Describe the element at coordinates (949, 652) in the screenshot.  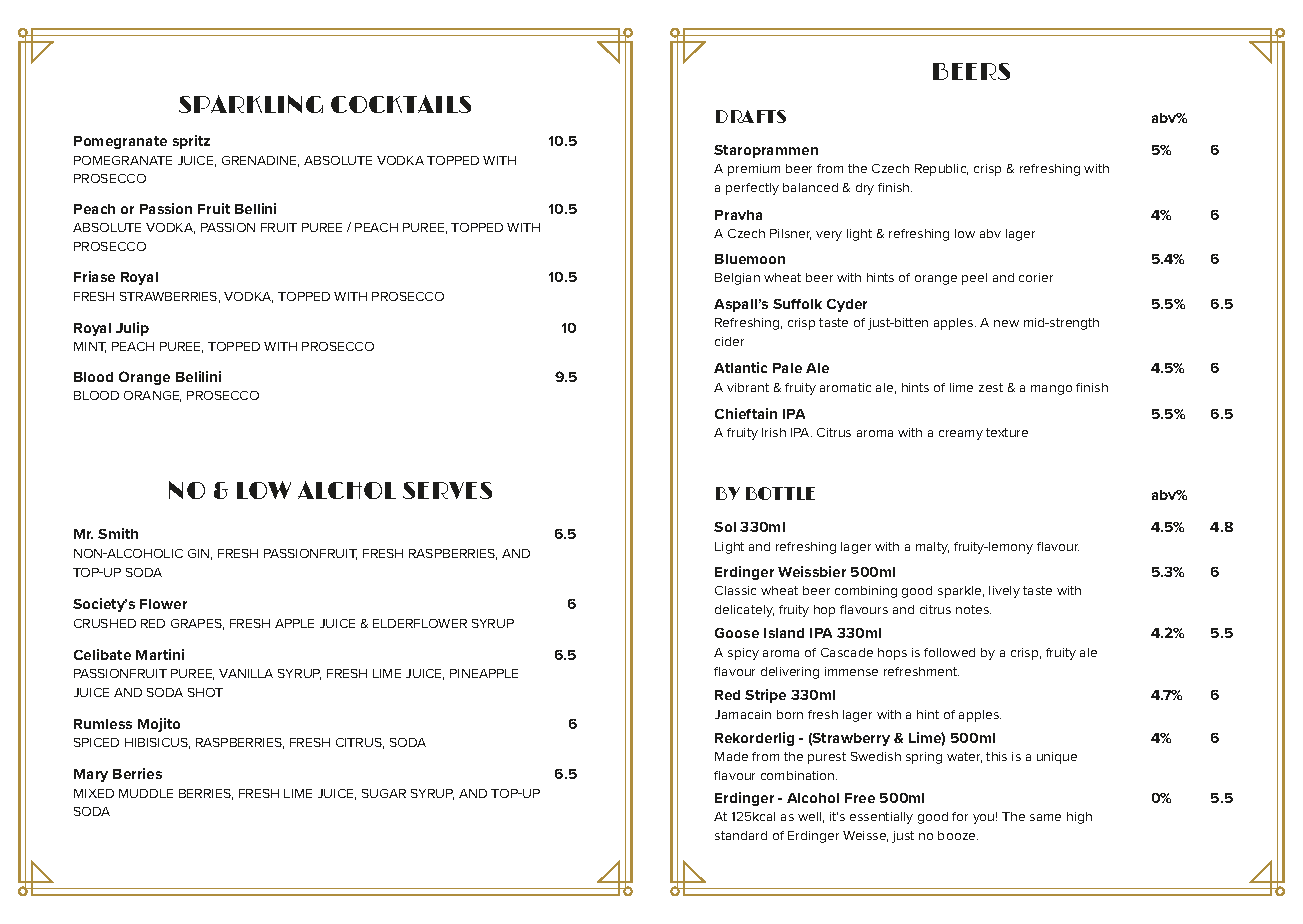
I see `followed` at that location.
